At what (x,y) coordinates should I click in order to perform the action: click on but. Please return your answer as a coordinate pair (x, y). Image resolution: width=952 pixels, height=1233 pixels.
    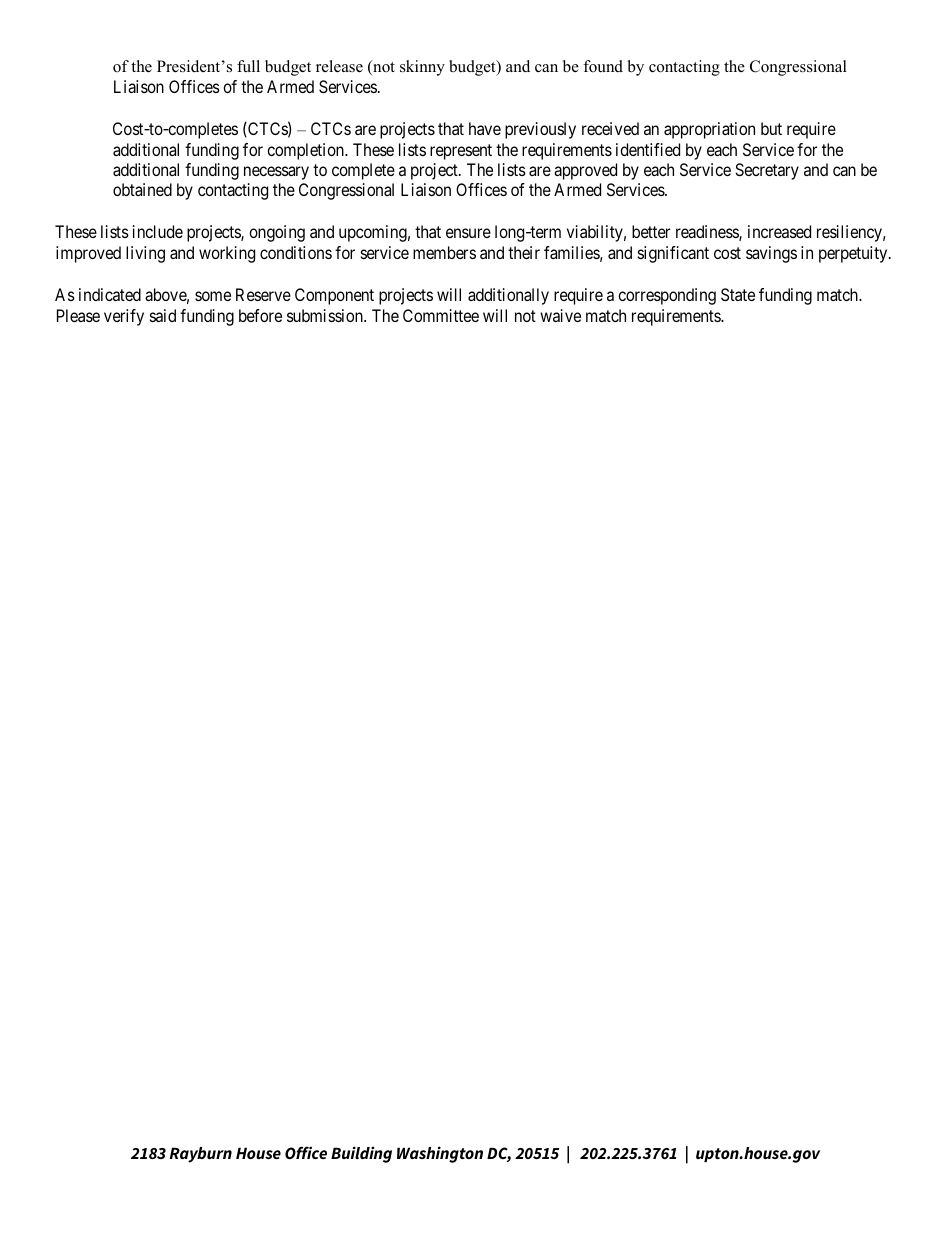
    Looking at the image, I should click on (771, 128).
